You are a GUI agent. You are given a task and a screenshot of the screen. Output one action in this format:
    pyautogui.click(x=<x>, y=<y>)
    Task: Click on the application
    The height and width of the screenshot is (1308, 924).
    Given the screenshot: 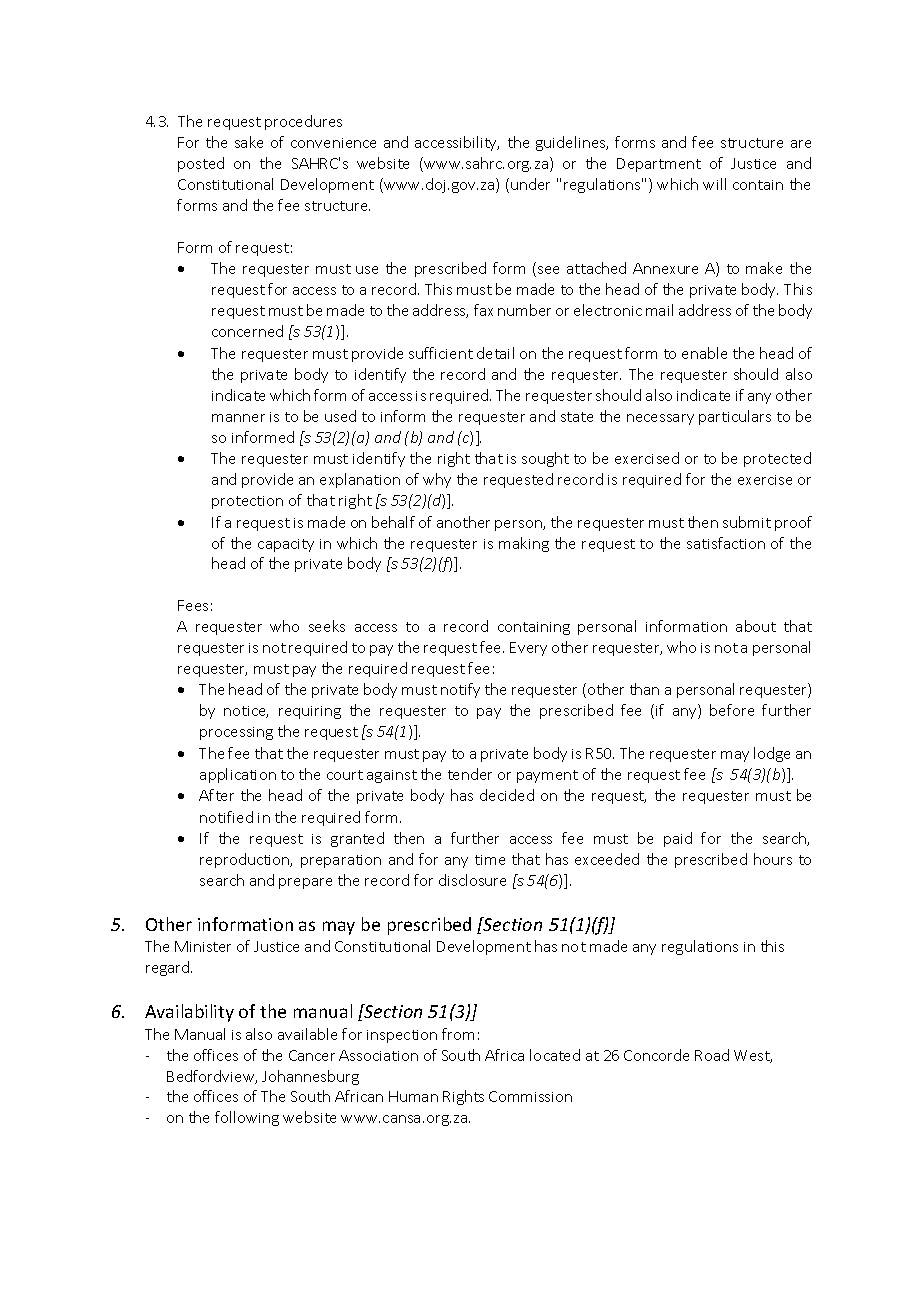 What is the action you would take?
    pyautogui.click(x=238, y=775)
